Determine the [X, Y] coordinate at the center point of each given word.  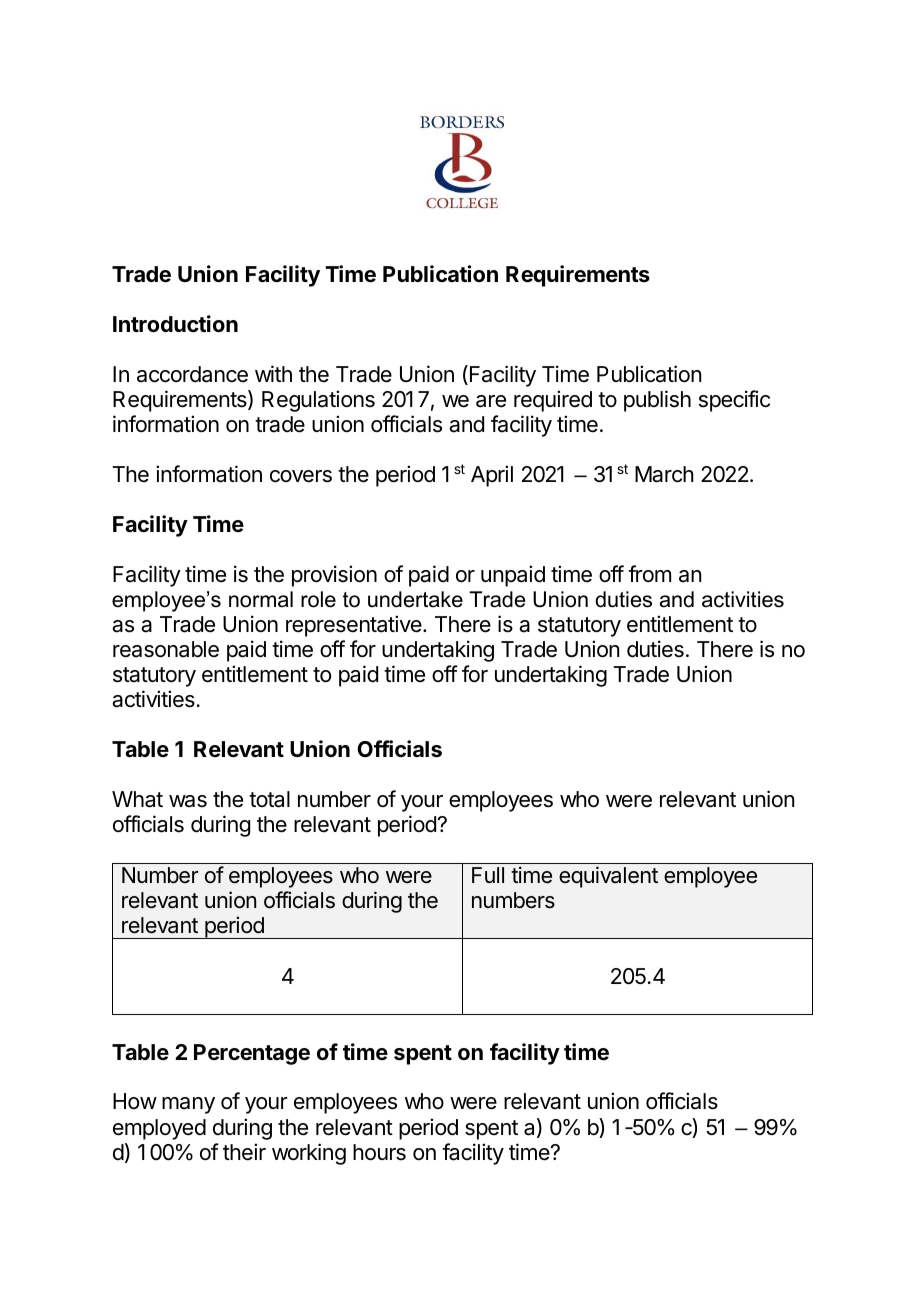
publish [657, 401]
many [188, 1105]
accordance [192, 374]
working [309, 1154]
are [491, 401]
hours [379, 1152]
